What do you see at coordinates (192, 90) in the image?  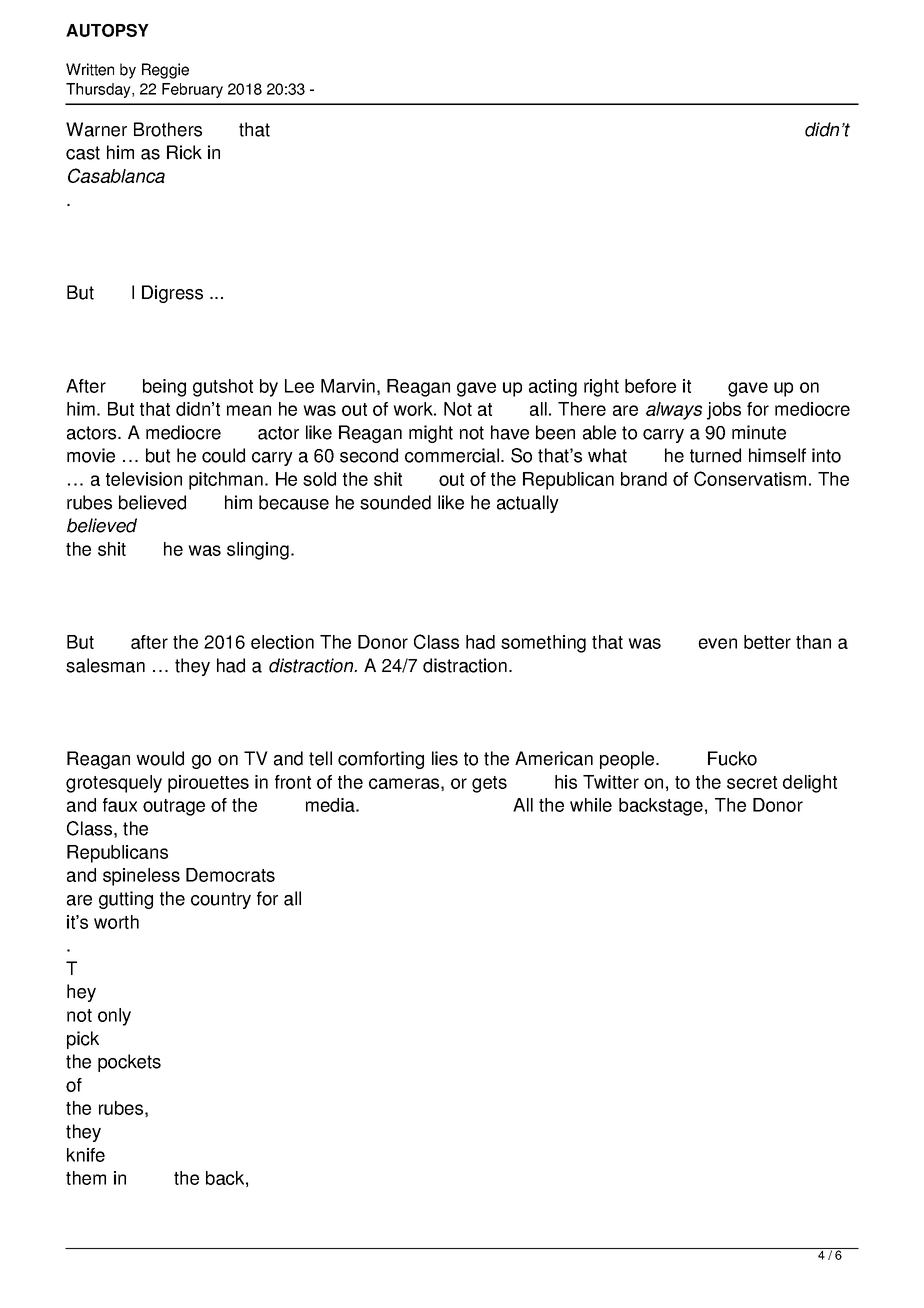 I see `February` at bounding box center [192, 90].
